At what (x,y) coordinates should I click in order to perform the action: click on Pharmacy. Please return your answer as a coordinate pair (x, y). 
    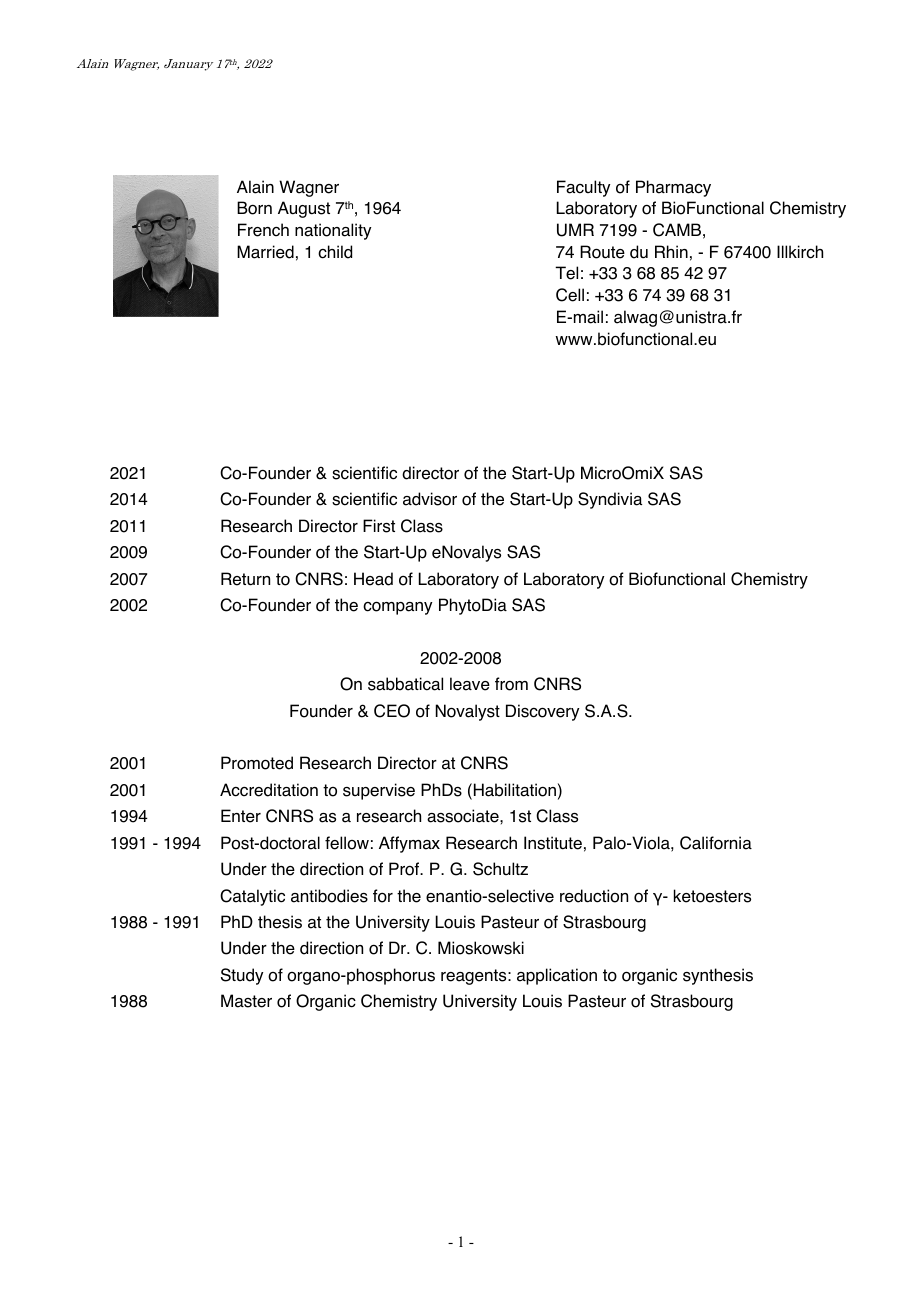
    Looking at the image, I should click on (673, 188).
